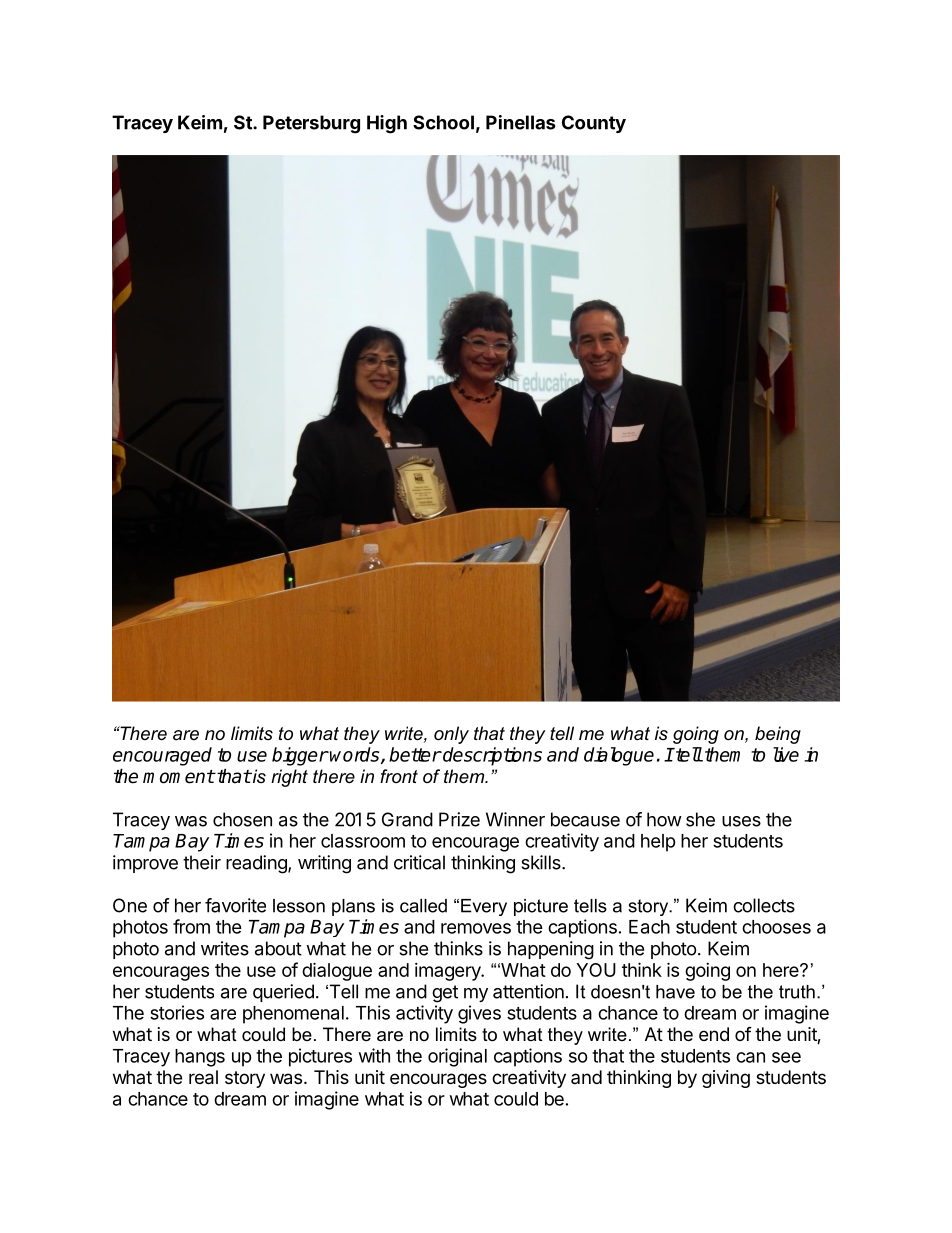 The width and height of the screenshot is (952, 1233). What do you see at coordinates (491, 756) in the screenshot?
I see `descriptions` at bounding box center [491, 756].
